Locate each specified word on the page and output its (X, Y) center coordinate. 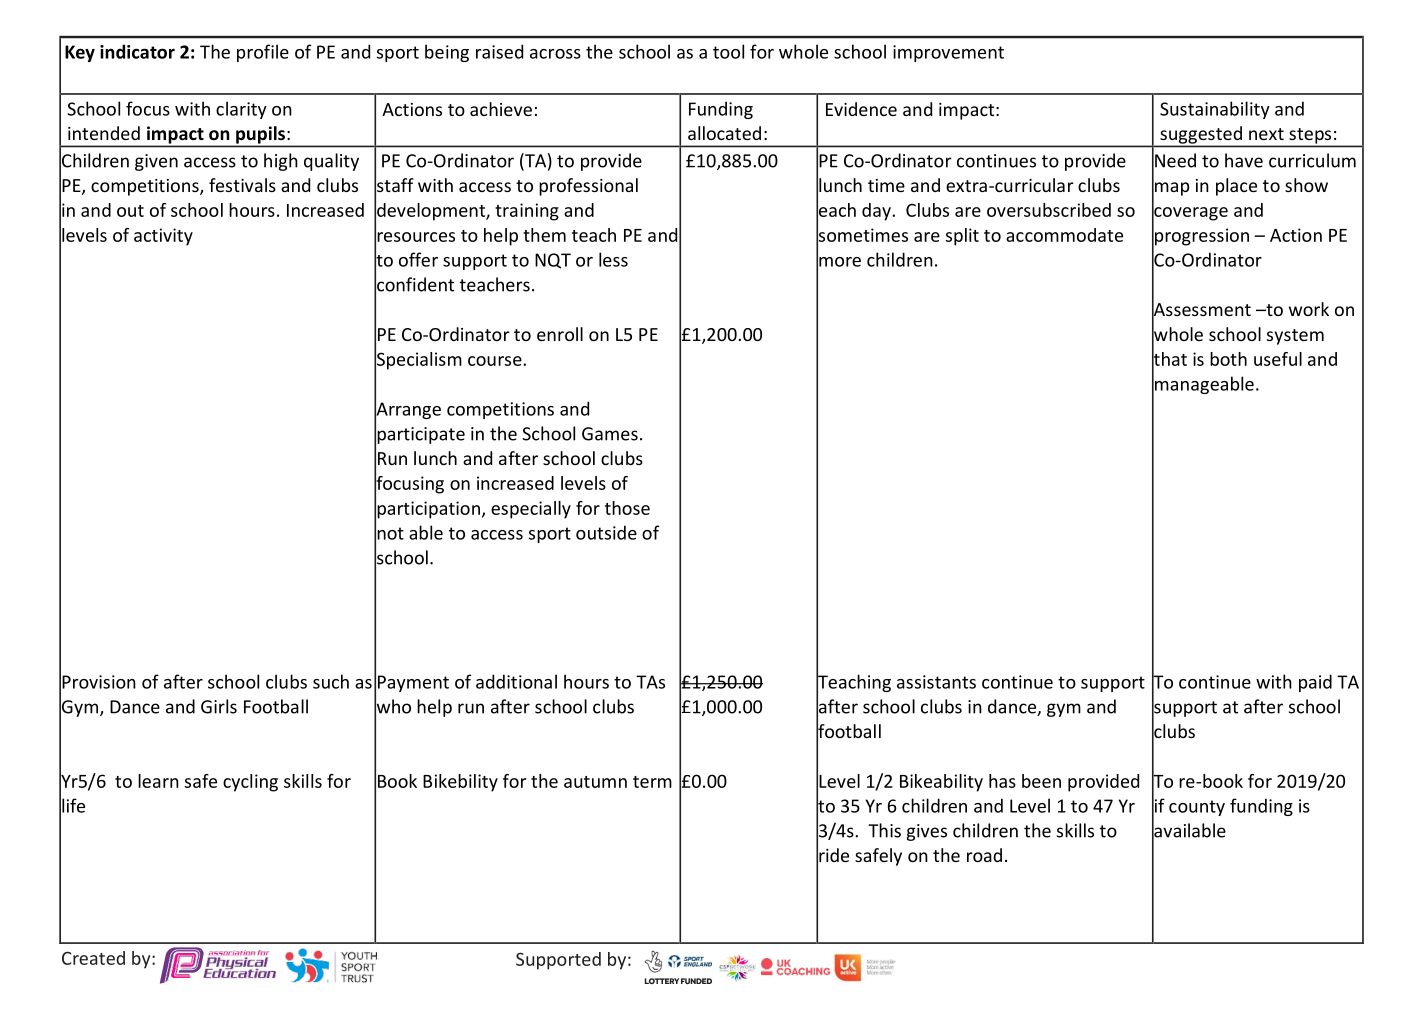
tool (728, 51)
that (1169, 358)
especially (531, 510)
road (984, 855)
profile (263, 53)
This (884, 830)
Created (93, 958)
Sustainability (1215, 110)
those (627, 508)
